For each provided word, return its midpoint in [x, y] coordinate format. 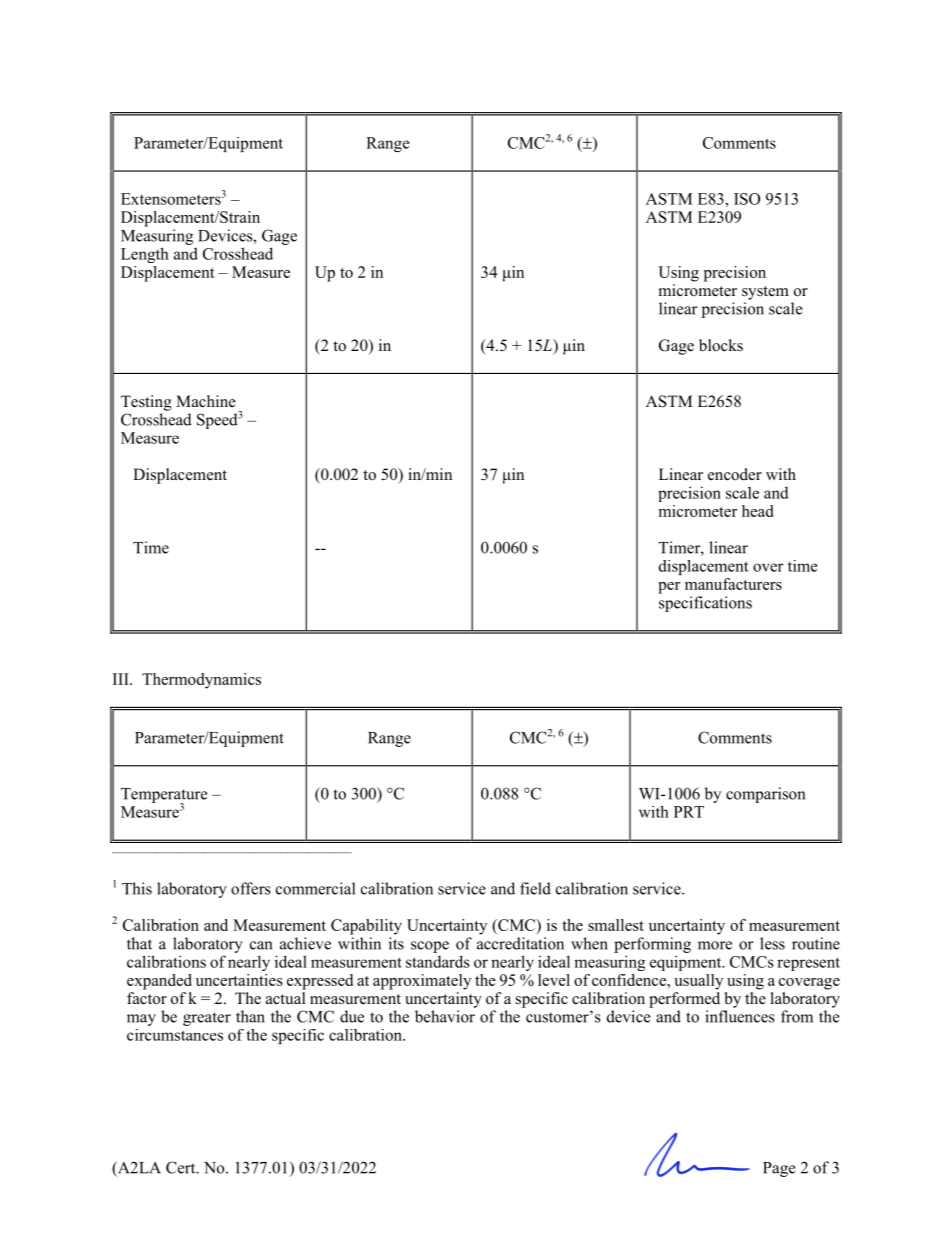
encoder [735, 474]
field [535, 888]
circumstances [175, 1035]
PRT [689, 812]
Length [145, 255]
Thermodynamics [201, 681]
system [765, 293]
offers [251, 888]
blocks [721, 345]
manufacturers [733, 584]
